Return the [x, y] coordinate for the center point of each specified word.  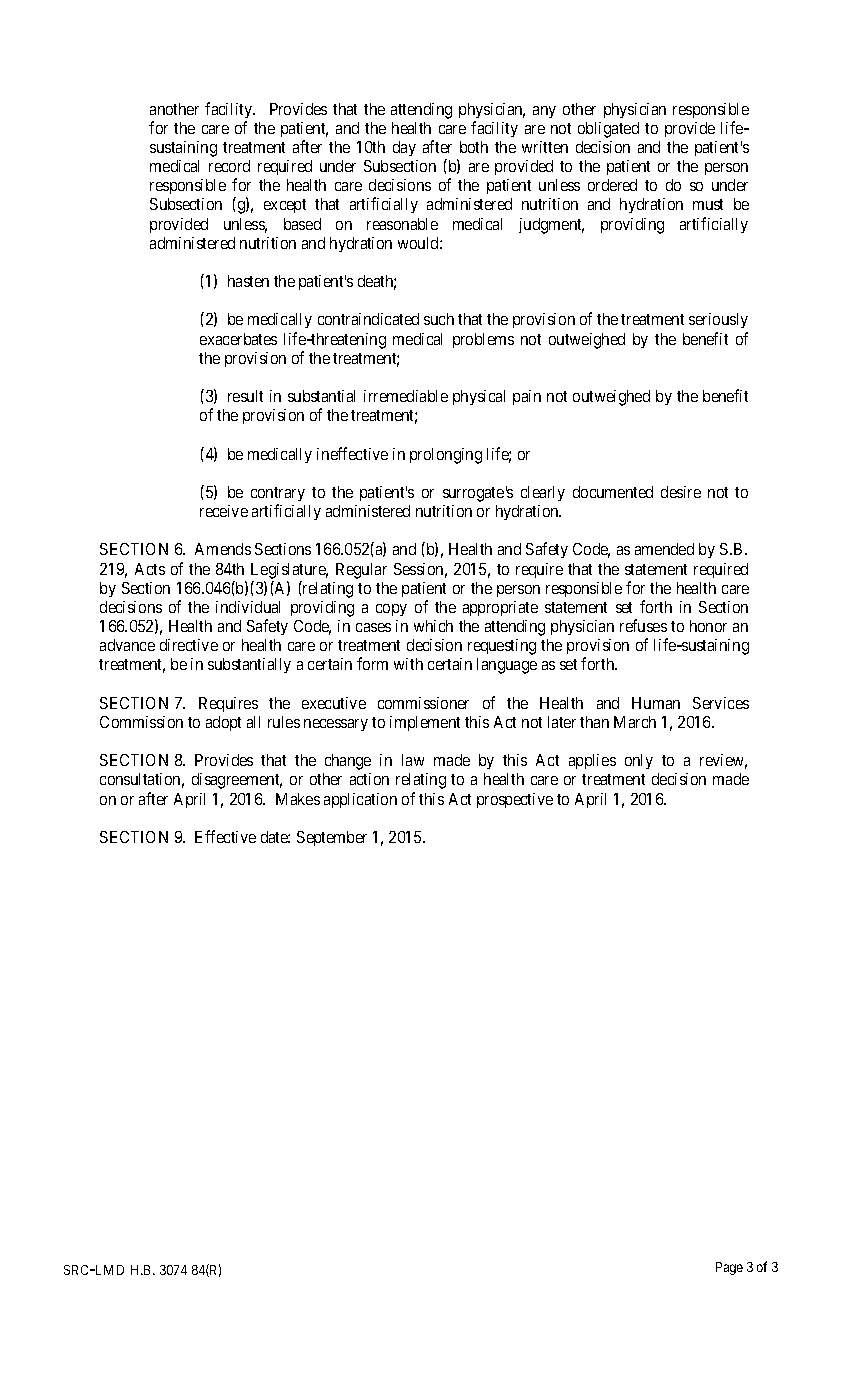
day [404, 148]
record [229, 166]
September [332, 838]
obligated [608, 130]
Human [656, 703]
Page [729, 1268]
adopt [223, 723]
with [408, 664]
